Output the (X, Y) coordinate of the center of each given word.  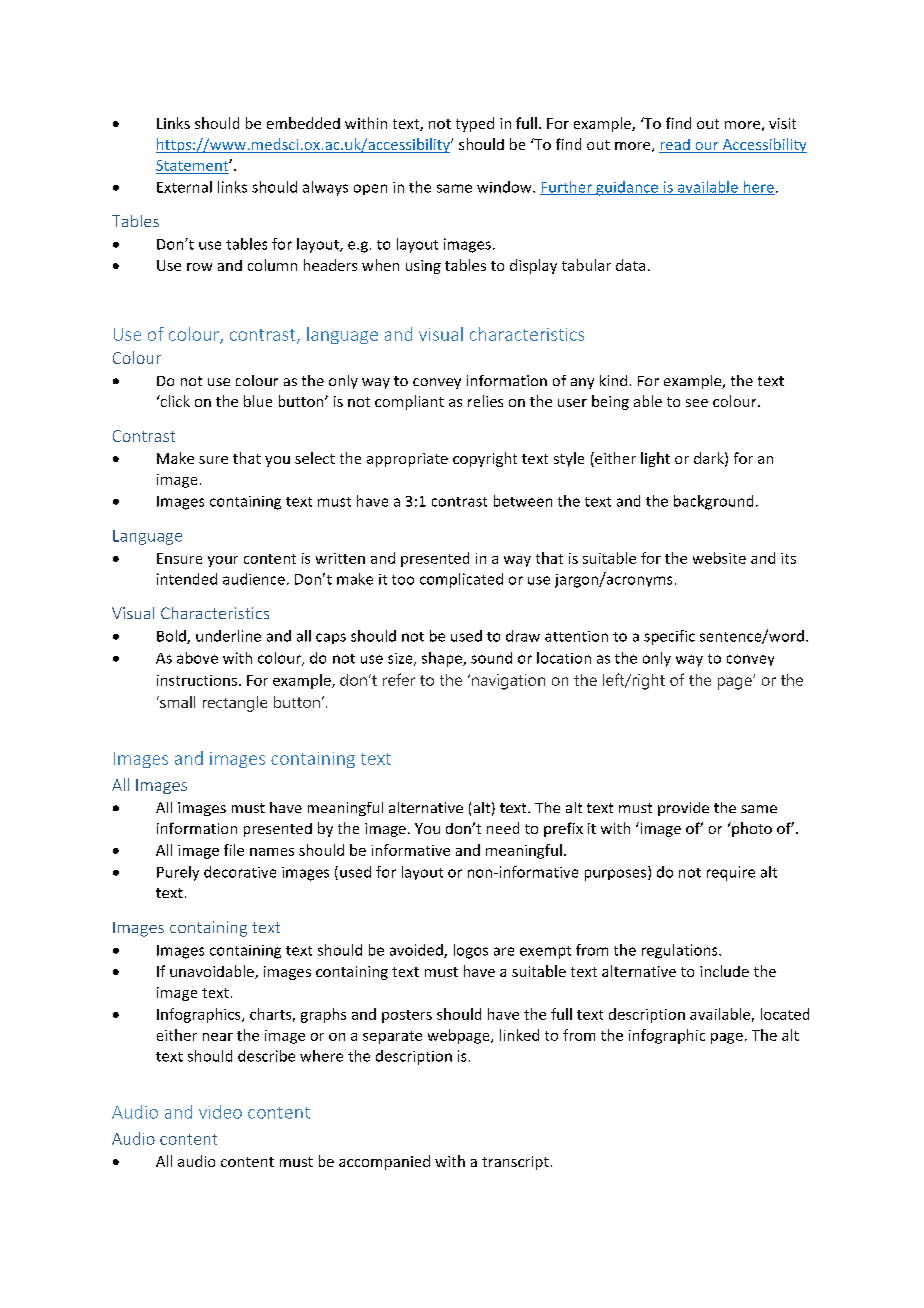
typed (475, 124)
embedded (303, 123)
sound (491, 658)
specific (669, 637)
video (220, 1112)
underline (228, 636)
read (675, 146)
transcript (515, 1163)
